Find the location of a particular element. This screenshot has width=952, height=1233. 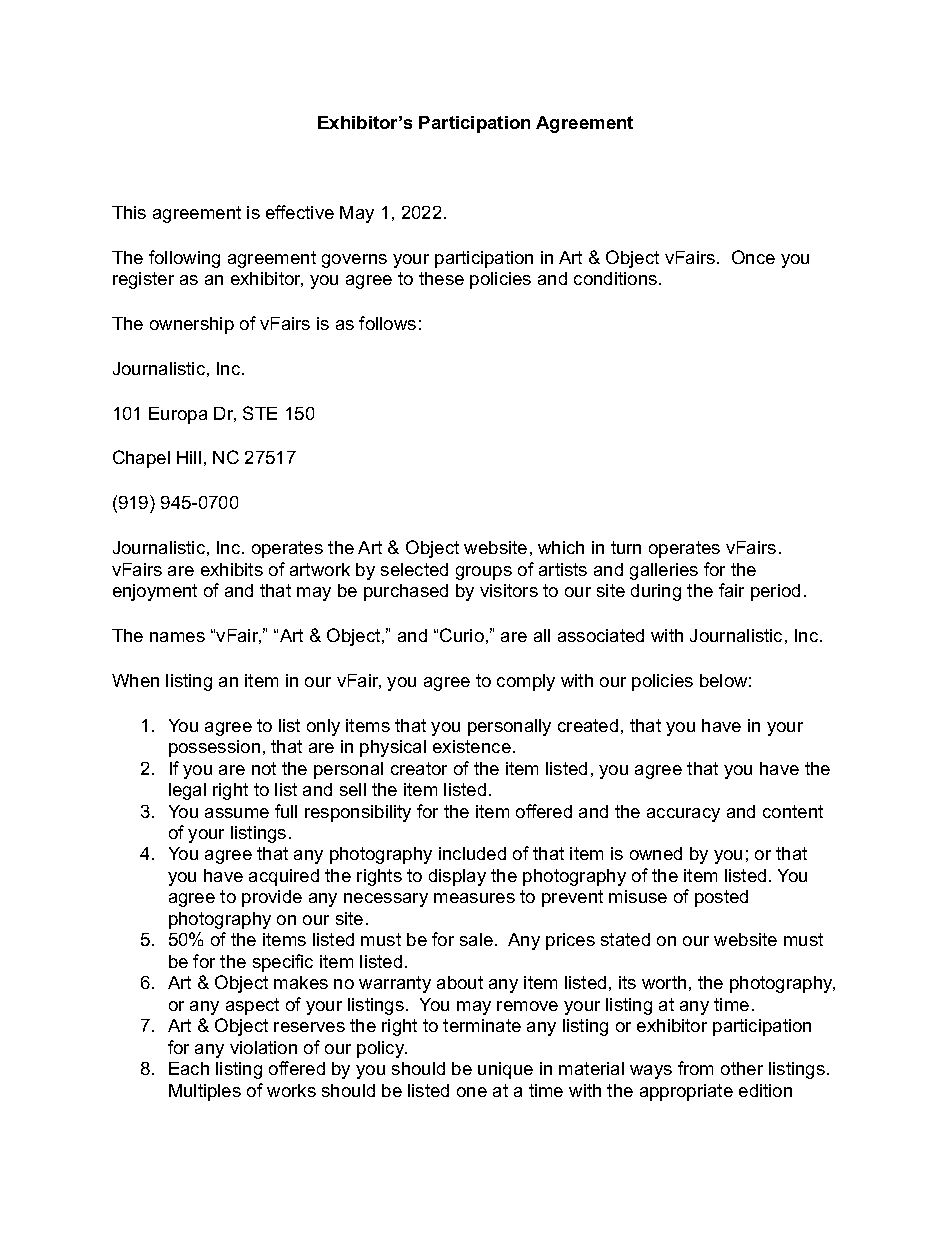

one is located at coordinates (472, 1092).
